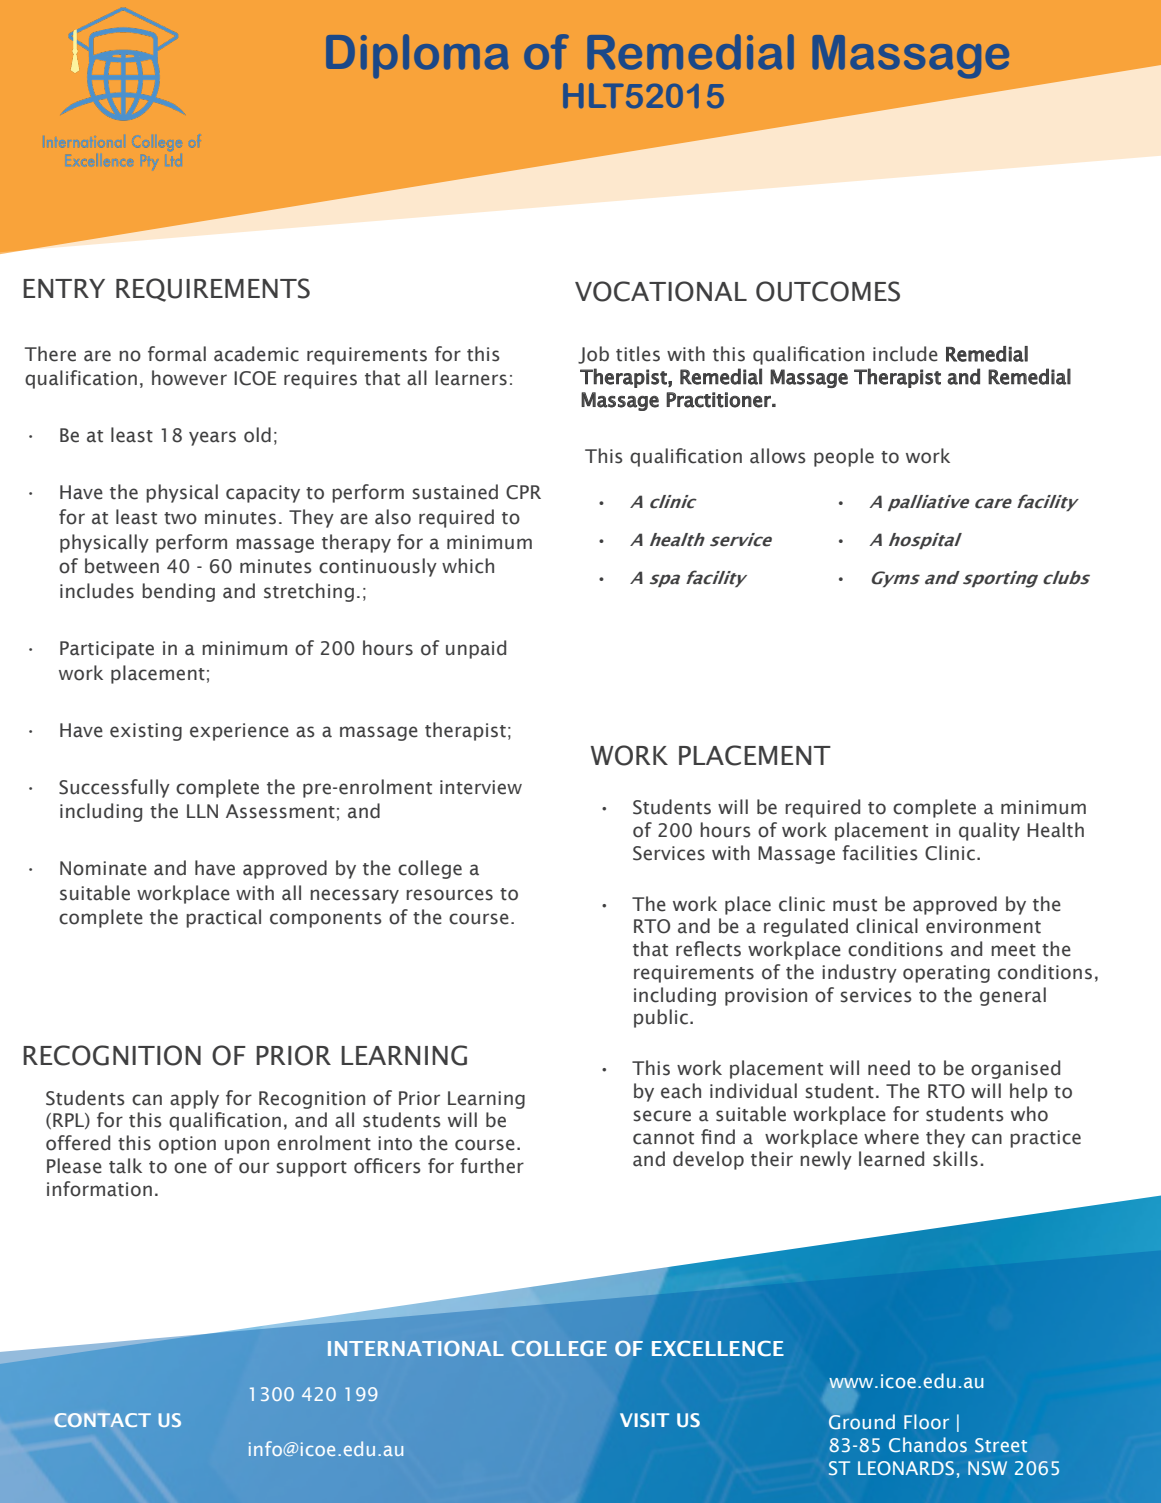 The image size is (1161, 1503). Describe the element at coordinates (661, 291) in the image. I see `VOCATIONAL` at that location.
